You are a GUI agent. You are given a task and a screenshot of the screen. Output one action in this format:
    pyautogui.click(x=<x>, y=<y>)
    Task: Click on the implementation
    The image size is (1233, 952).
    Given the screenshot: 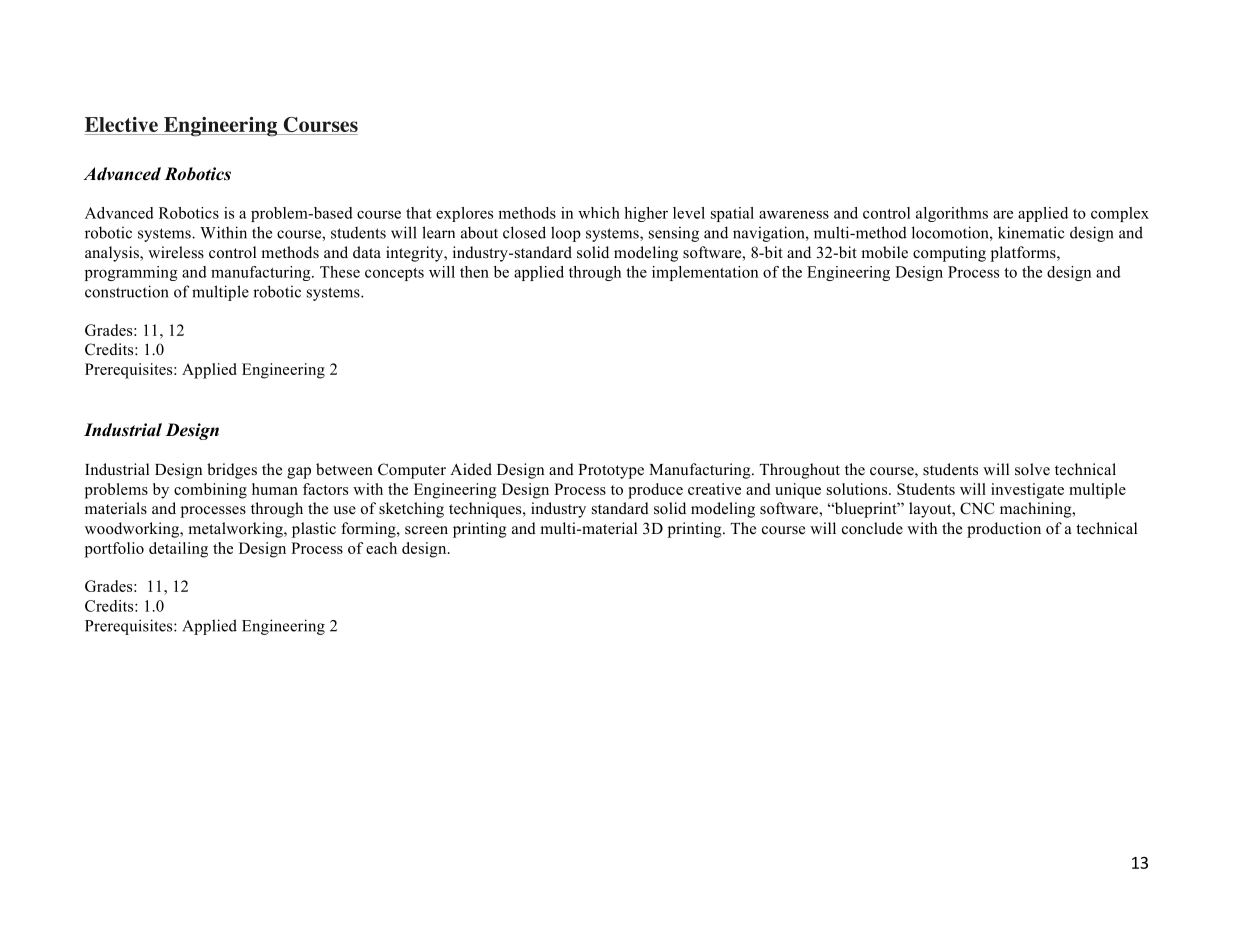 What is the action you would take?
    pyautogui.click(x=705, y=273)
